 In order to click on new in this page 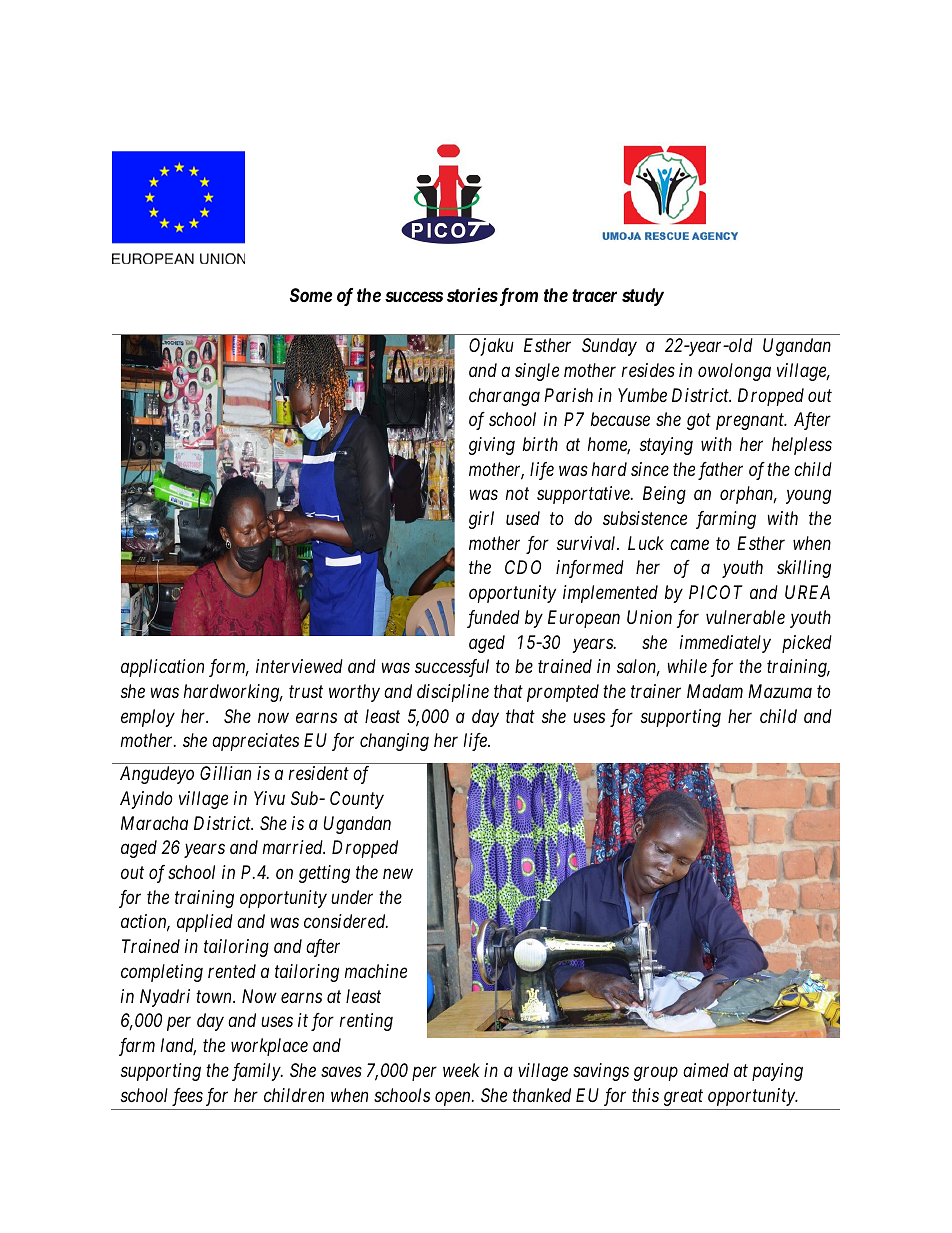, I will do `click(398, 874)`.
